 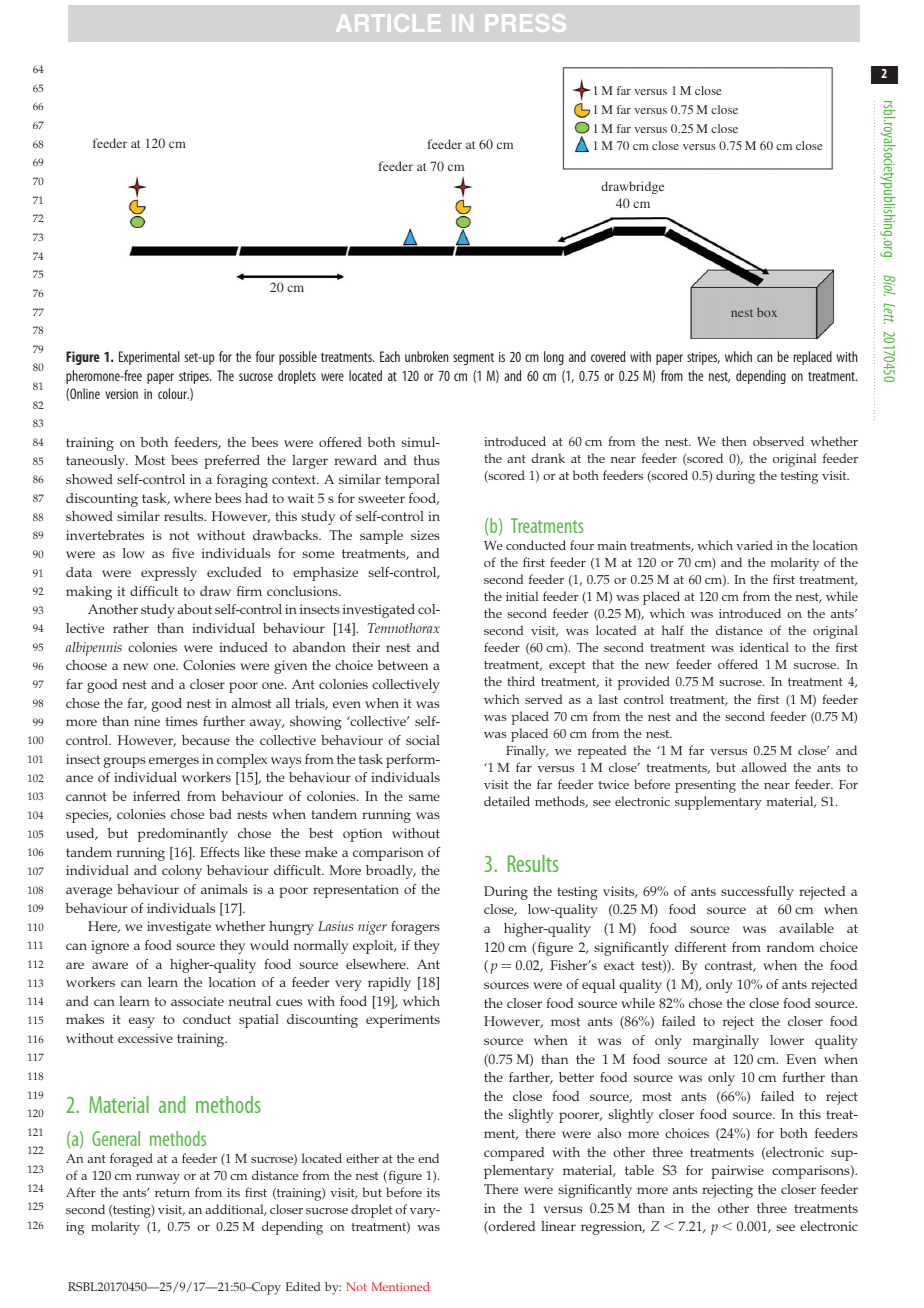 What do you see at coordinates (194, 609) in the image?
I see `about` at bounding box center [194, 609].
